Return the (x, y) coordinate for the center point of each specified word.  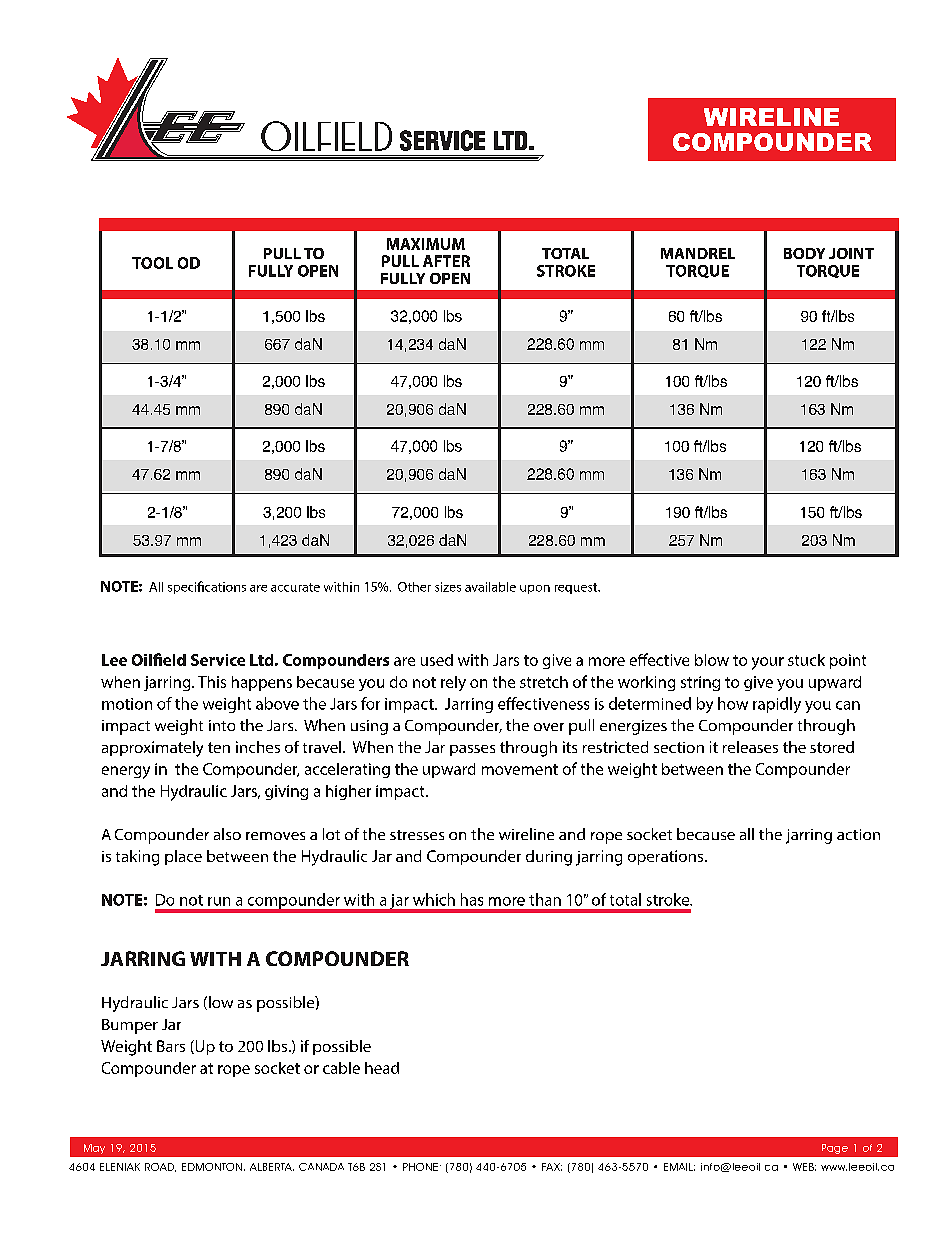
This (212, 682)
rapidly (777, 705)
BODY (804, 253)
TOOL (152, 263)
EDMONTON (212, 1167)
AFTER (446, 261)
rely (453, 683)
